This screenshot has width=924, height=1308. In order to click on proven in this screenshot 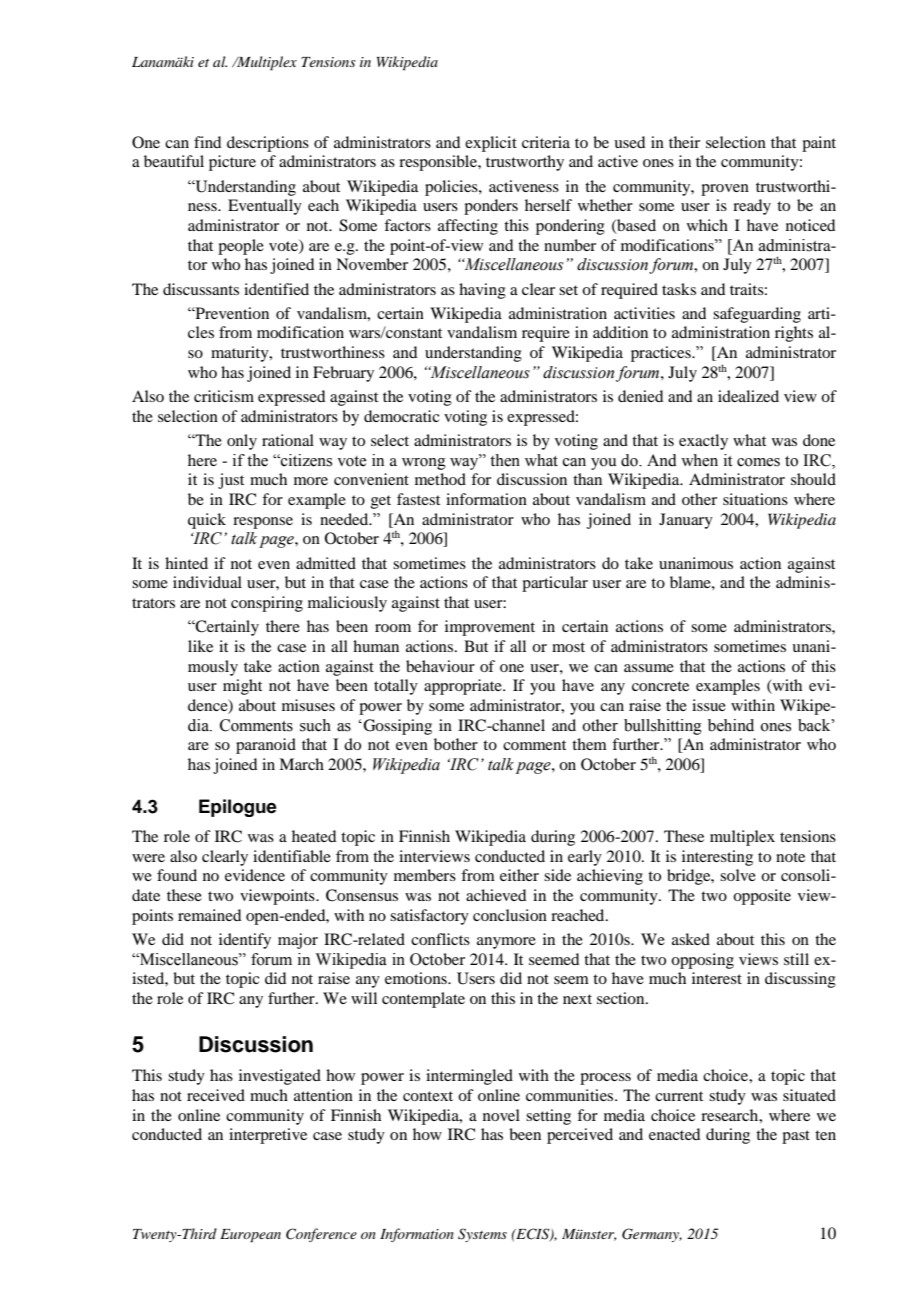, I will do `click(725, 190)`.
